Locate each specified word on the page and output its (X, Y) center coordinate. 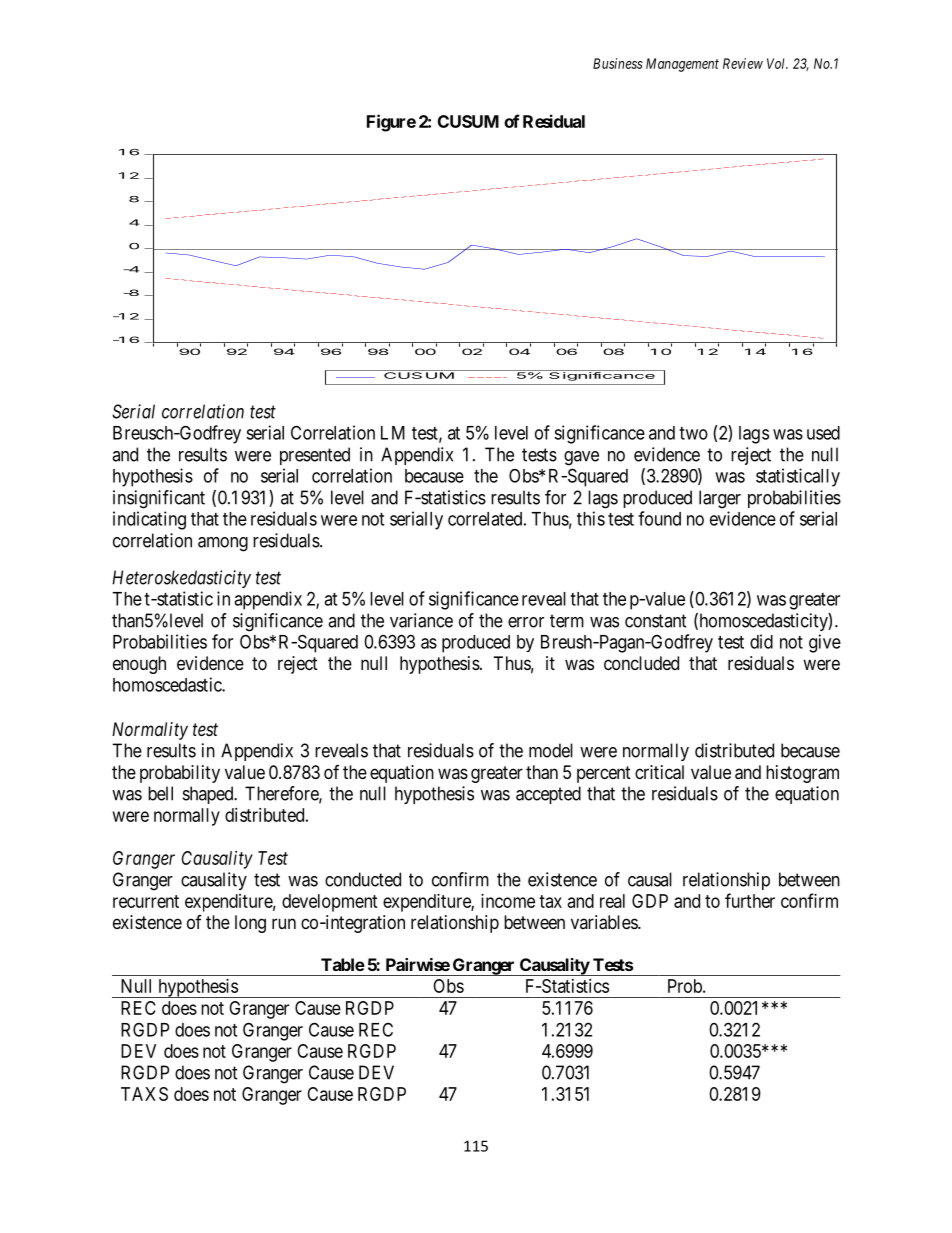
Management (682, 65)
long (250, 924)
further (750, 900)
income (508, 901)
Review (743, 63)
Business (618, 63)
